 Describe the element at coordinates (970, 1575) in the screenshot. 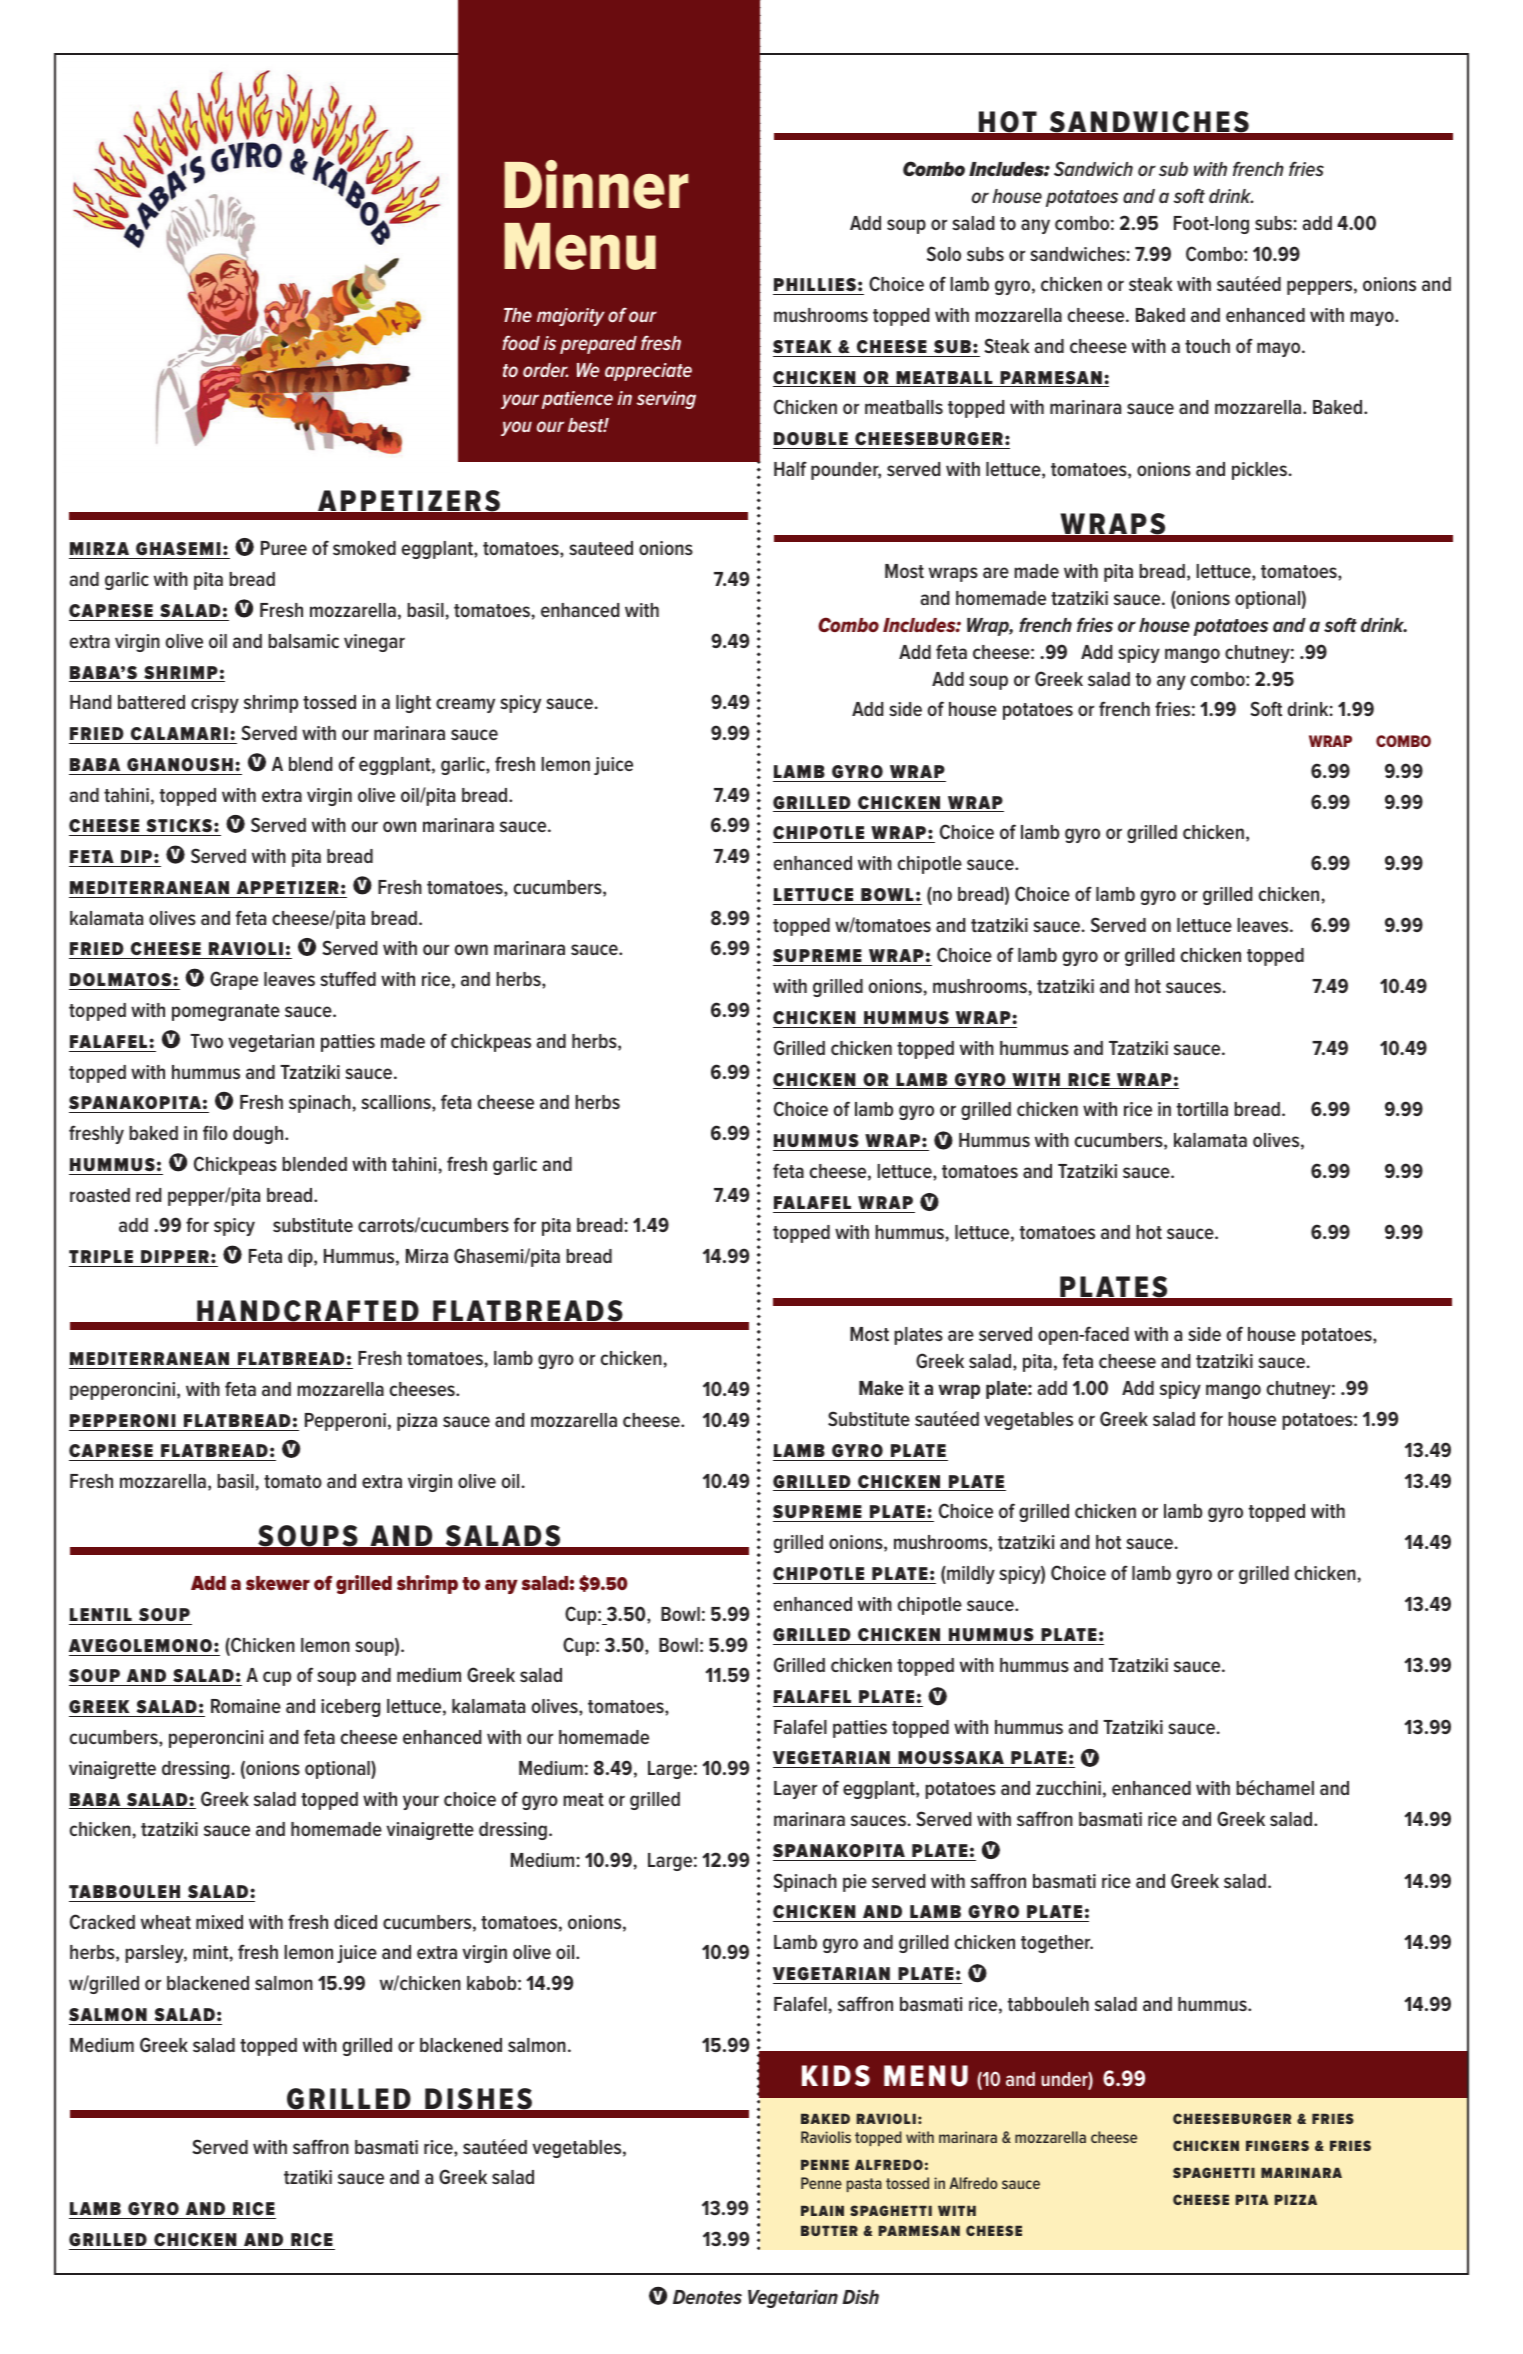

I see `mildly` at that location.
